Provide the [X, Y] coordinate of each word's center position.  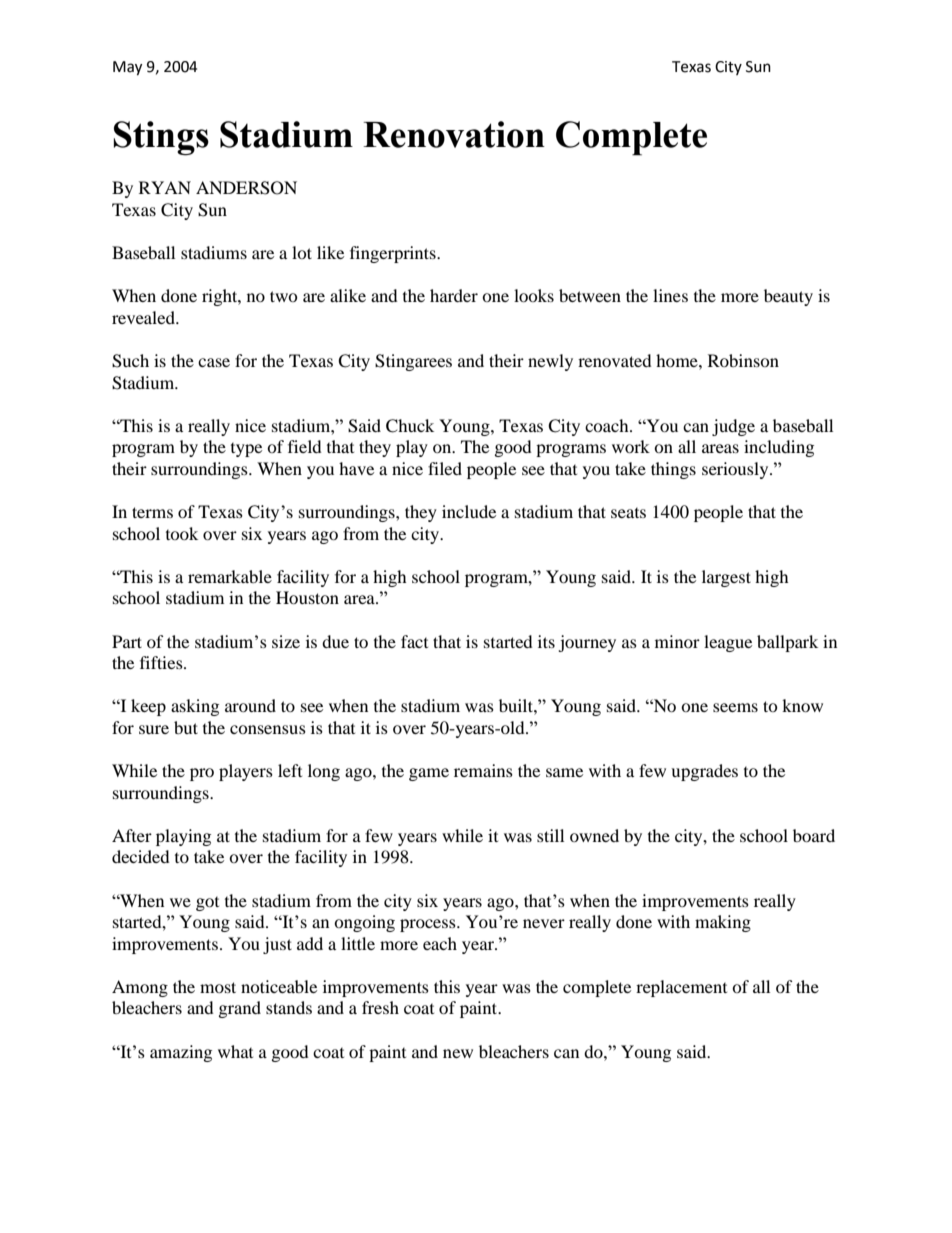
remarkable [230, 576]
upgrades [704, 772]
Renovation [454, 134]
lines [670, 295]
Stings [161, 138]
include [469, 511]
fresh [380, 1007]
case [214, 362]
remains [483, 770]
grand [240, 1009]
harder [454, 295]
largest [726, 578]
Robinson [743, 360]
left [290, 770]
